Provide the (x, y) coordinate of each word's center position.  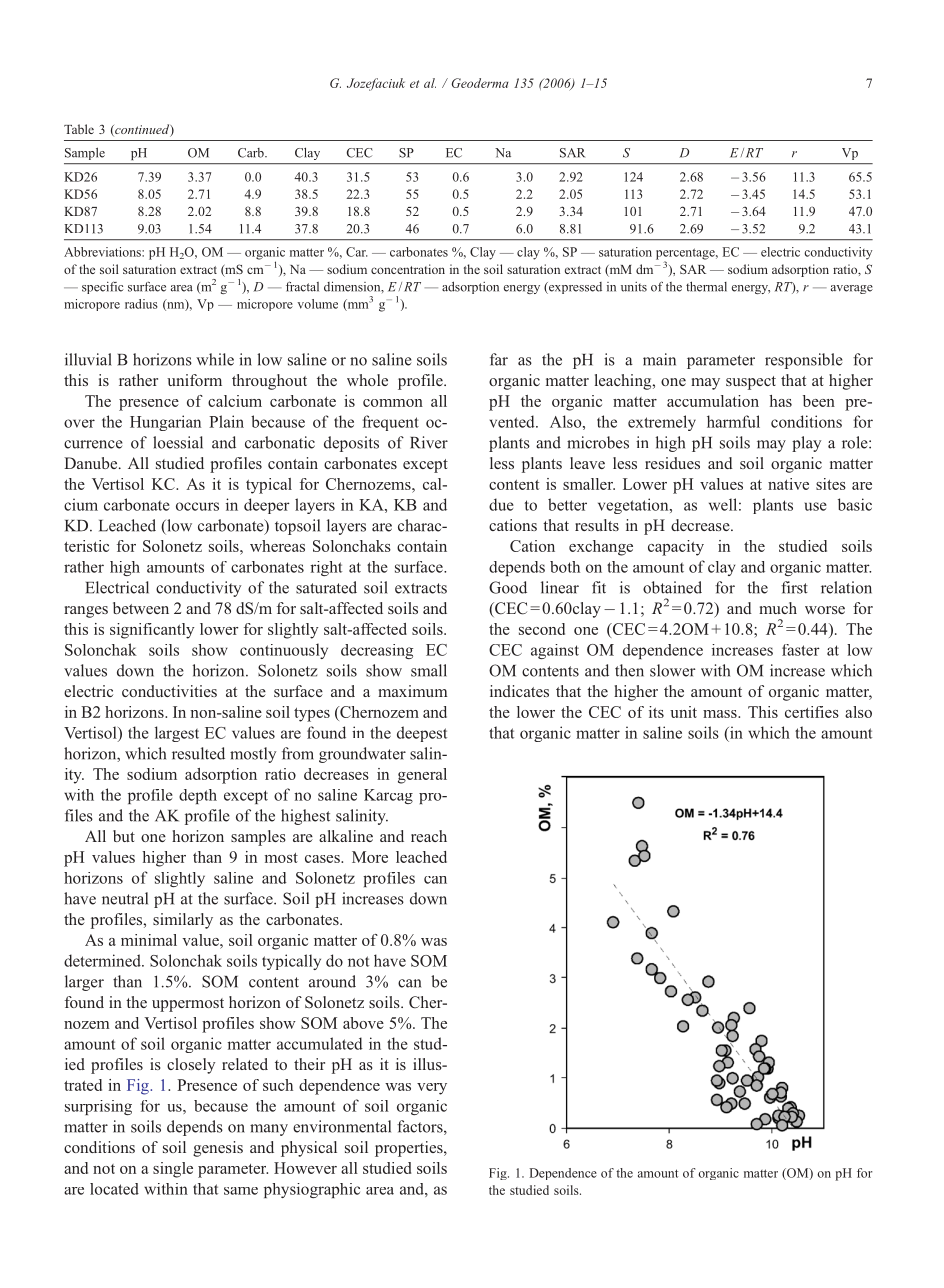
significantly (152, 631)
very (432, 1089)
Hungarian (165, 423)
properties (410, 1149)
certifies (812, 712)
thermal (706, 286)
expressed (574, 288)
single (173, 1170)
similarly (183, 921)
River (429, 442)
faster (801, 650)
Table (79, 129)
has (780, 401)
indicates (519, 691)
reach (429, 836)
